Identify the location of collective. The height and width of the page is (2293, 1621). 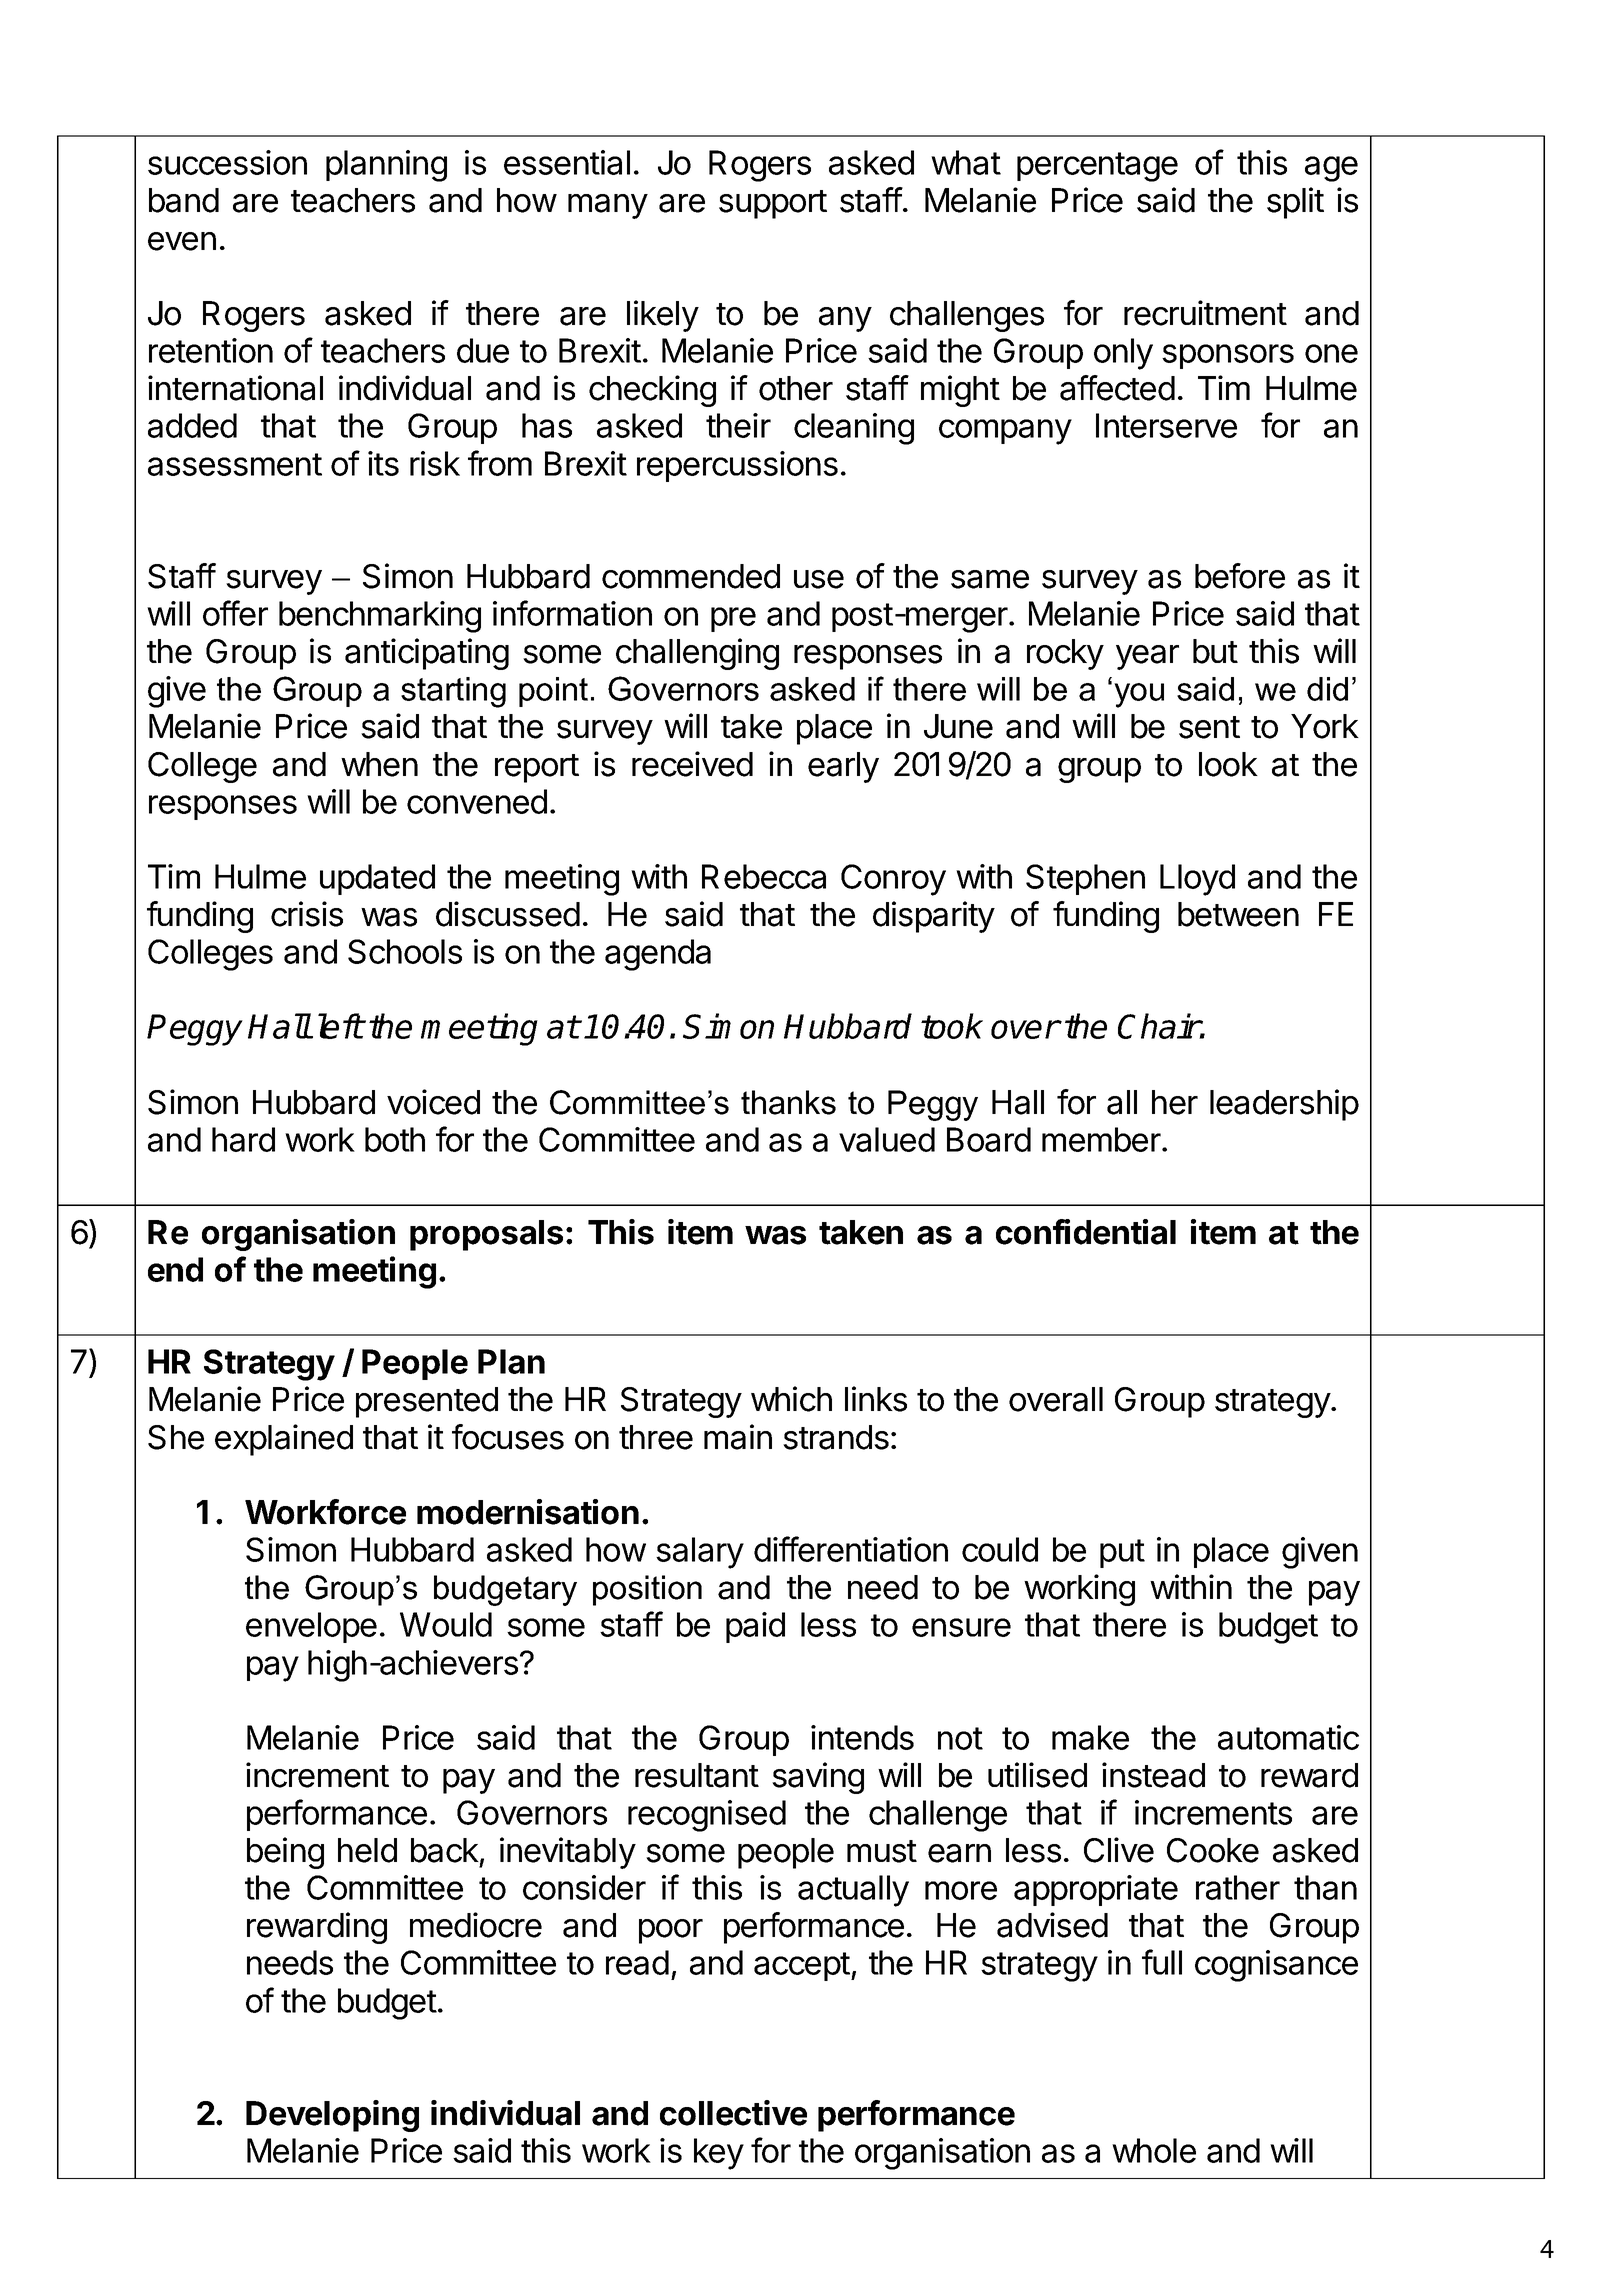
(733, 2113).
